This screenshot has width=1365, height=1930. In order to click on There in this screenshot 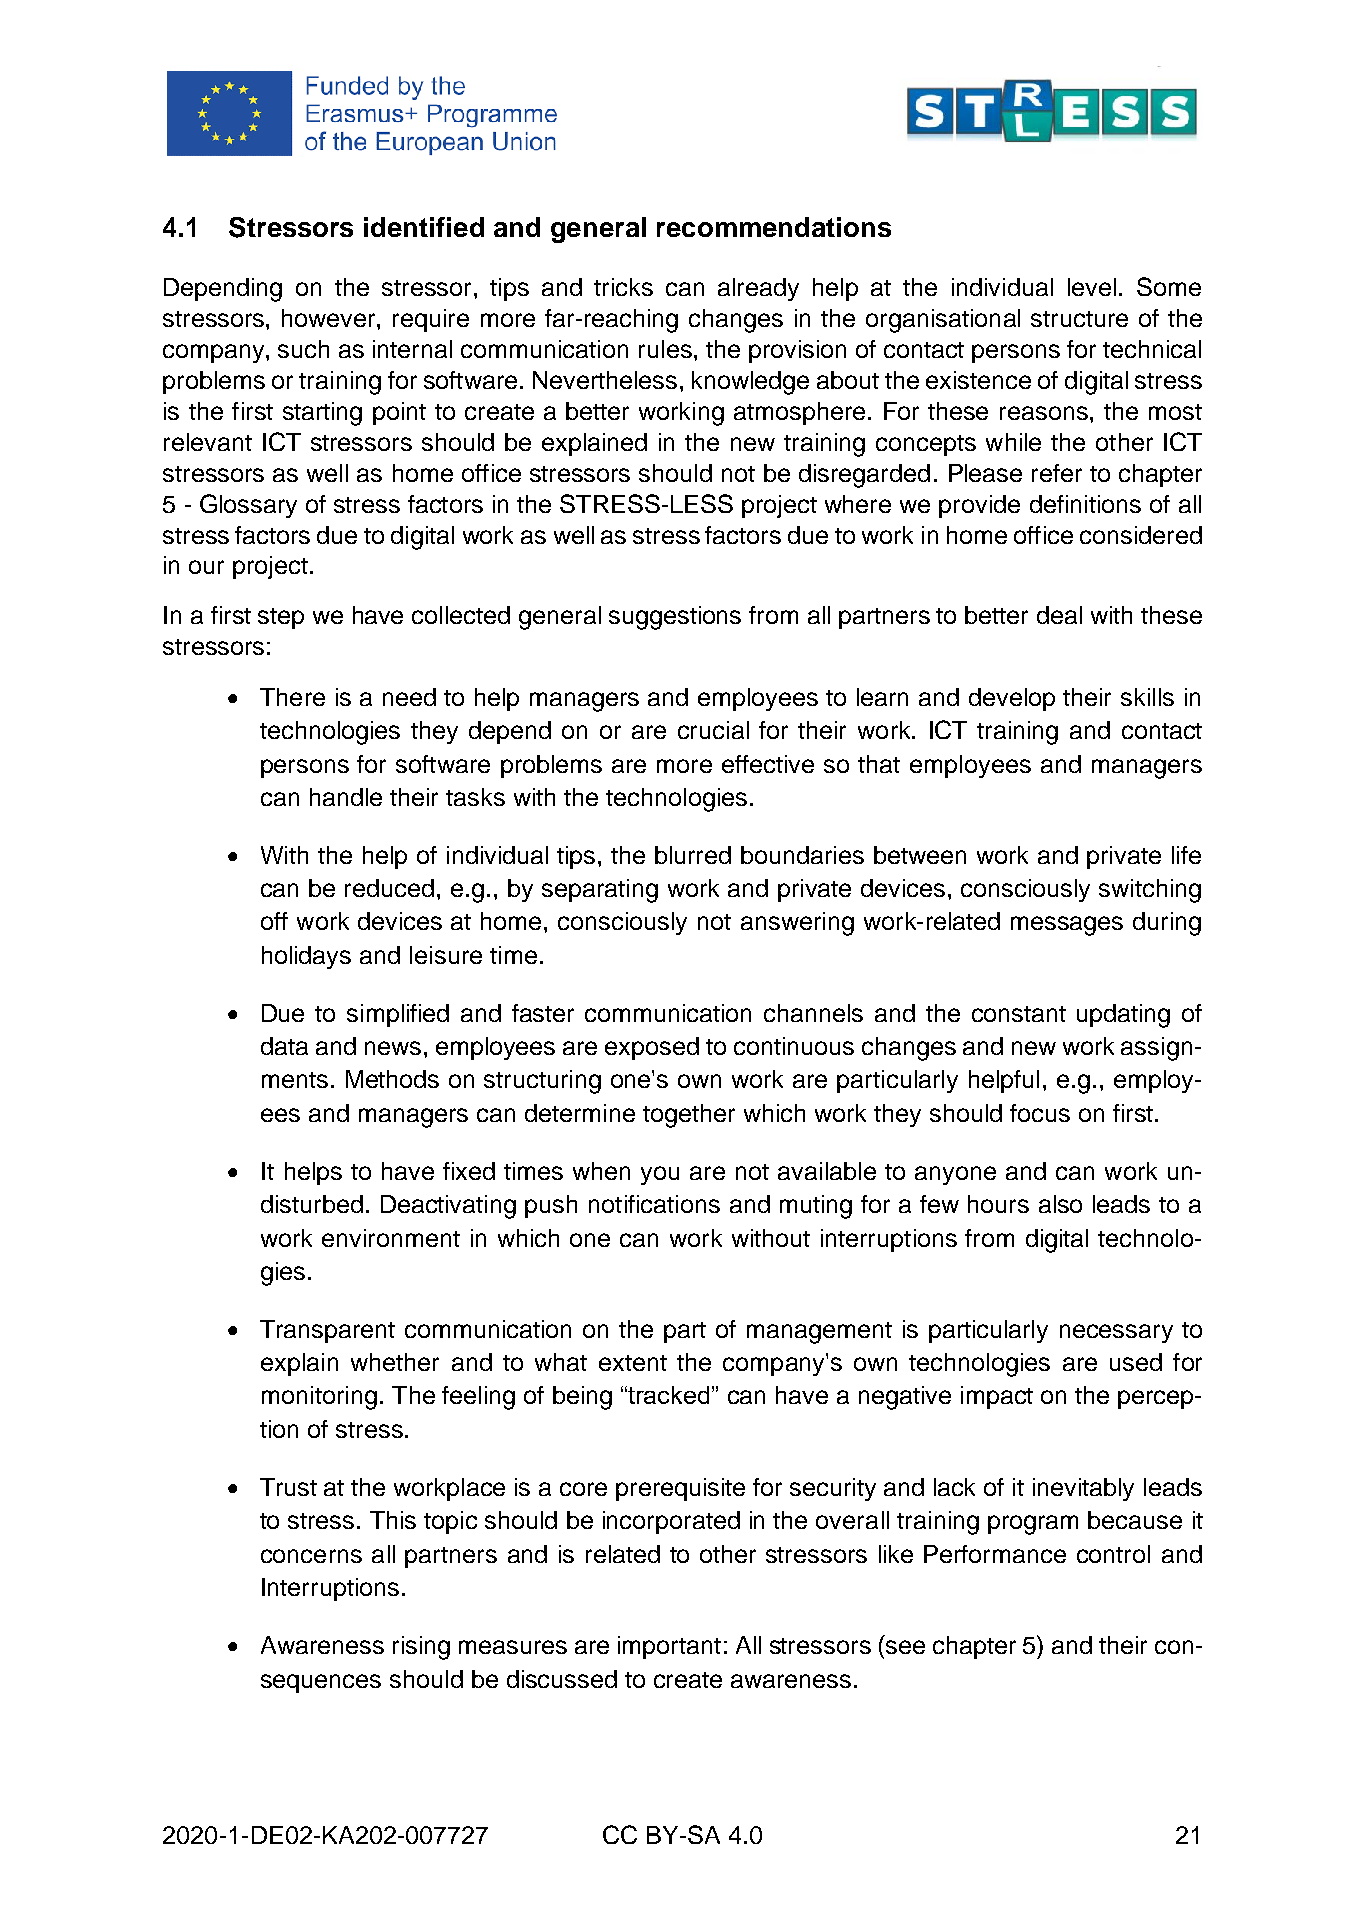, I will do `click(292, 697)`.
